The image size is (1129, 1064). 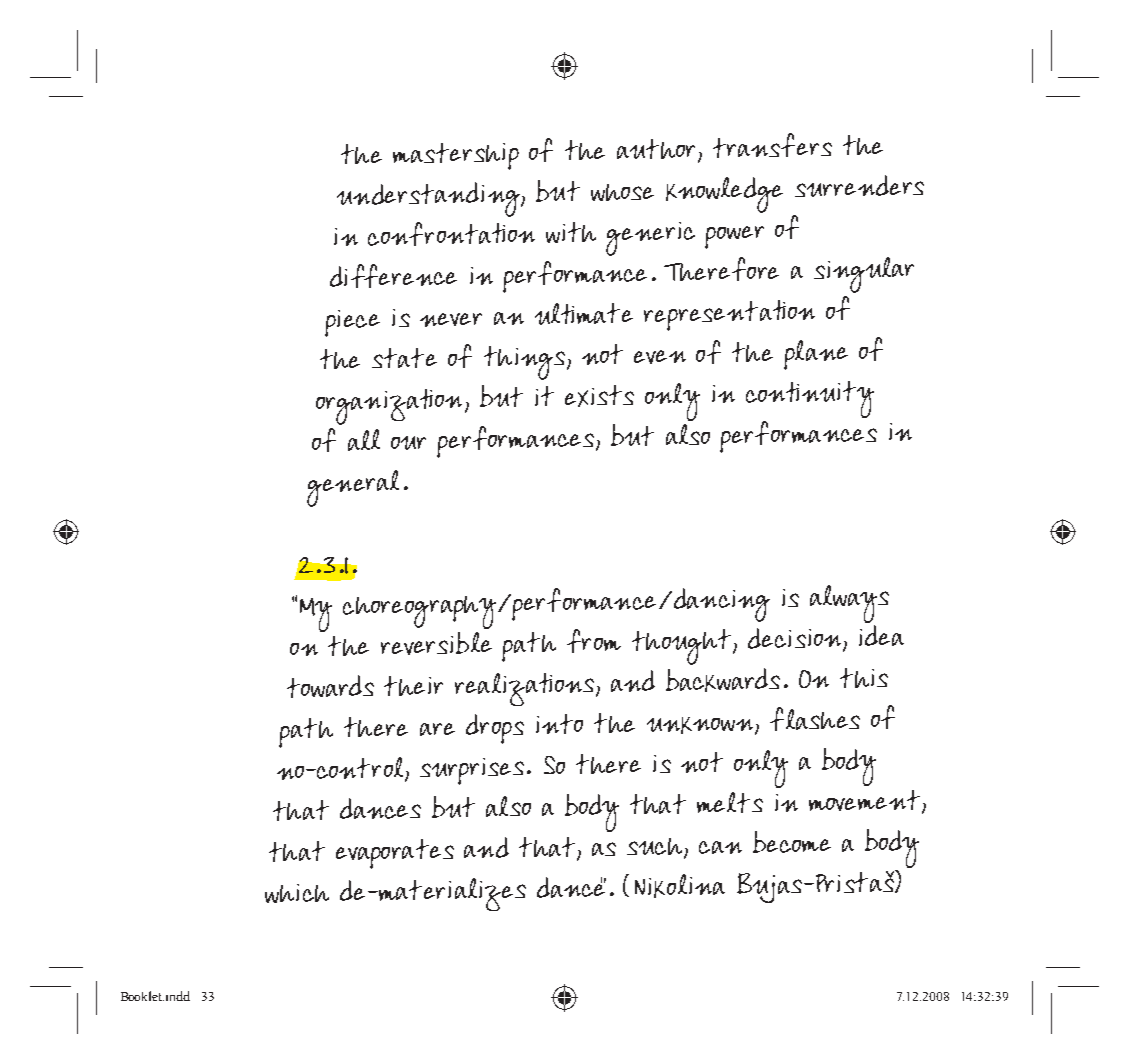 I want to click on piece, so click(x=352, y=323).
